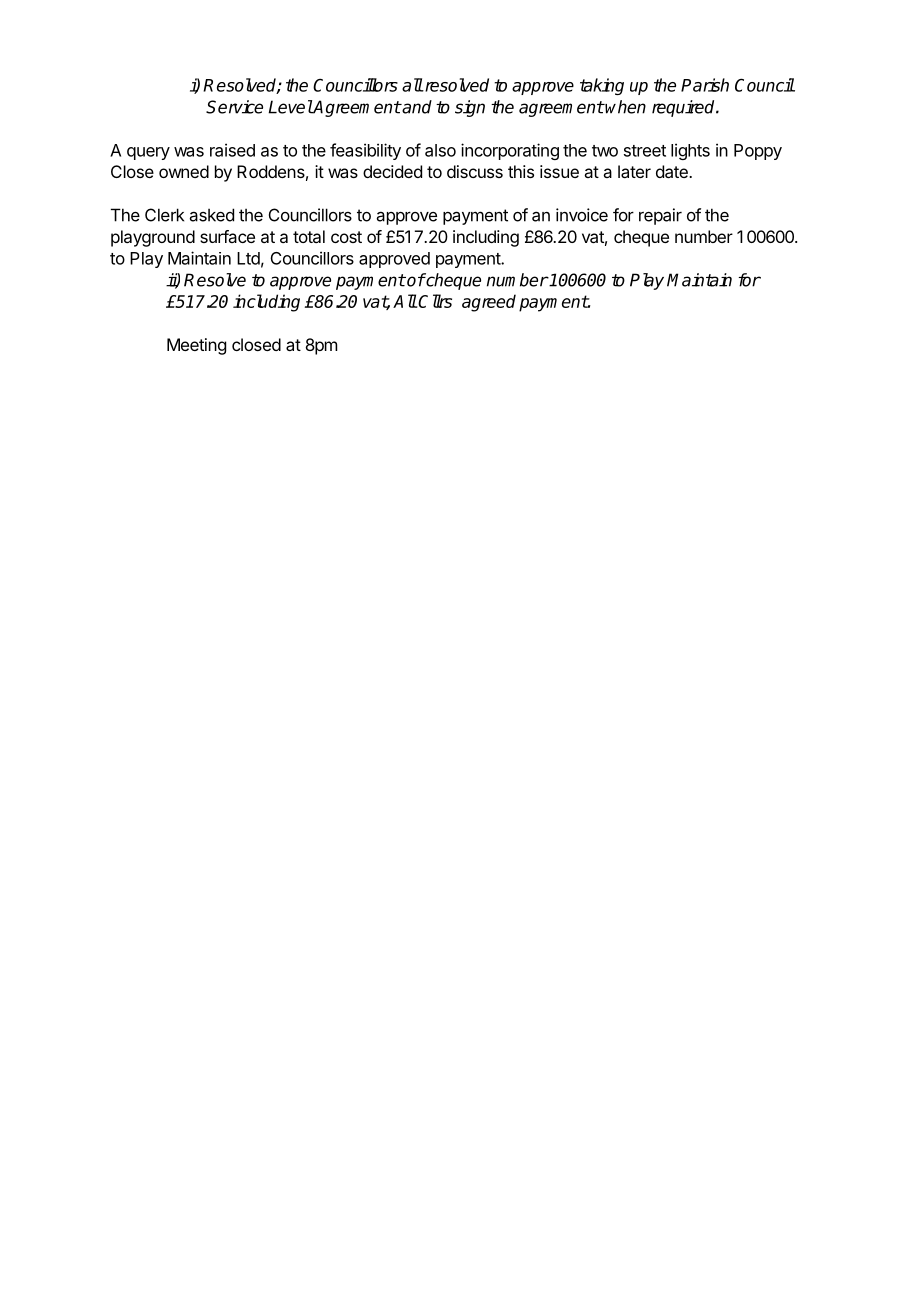 The image size is (924, 1308). What do you see at coordinates (234, 107) in the screenshot?
I see `Service` at bounding box center [234, 107].
